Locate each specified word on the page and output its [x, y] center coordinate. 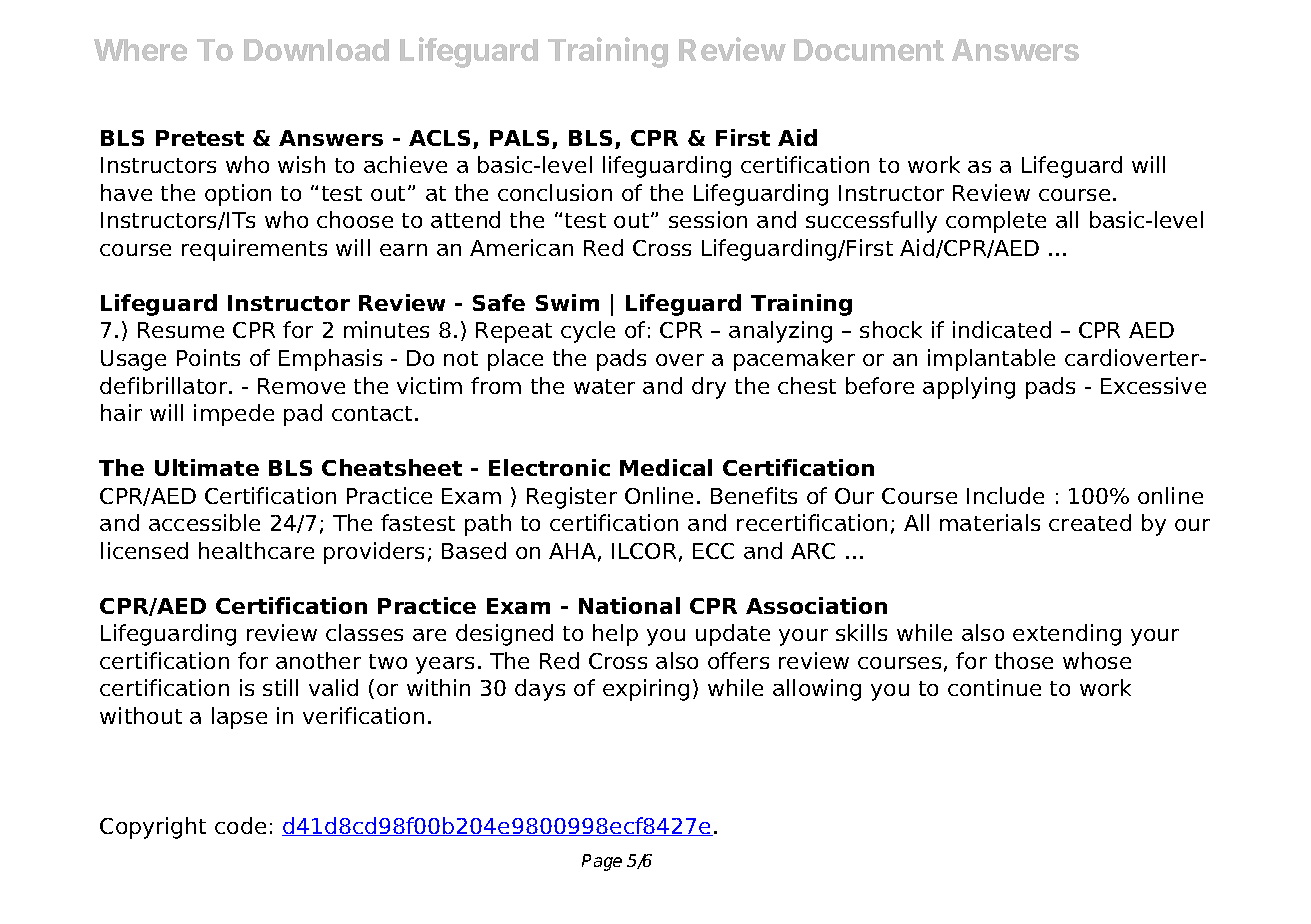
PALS [519, 138]
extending [1067, 635]
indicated [1002, 329]
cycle [588, 332]
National [629, 605]
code [240, 825]
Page [602, 862]
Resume [181, 330]
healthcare [256, 550]
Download [316, 50]
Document [869, 50]
